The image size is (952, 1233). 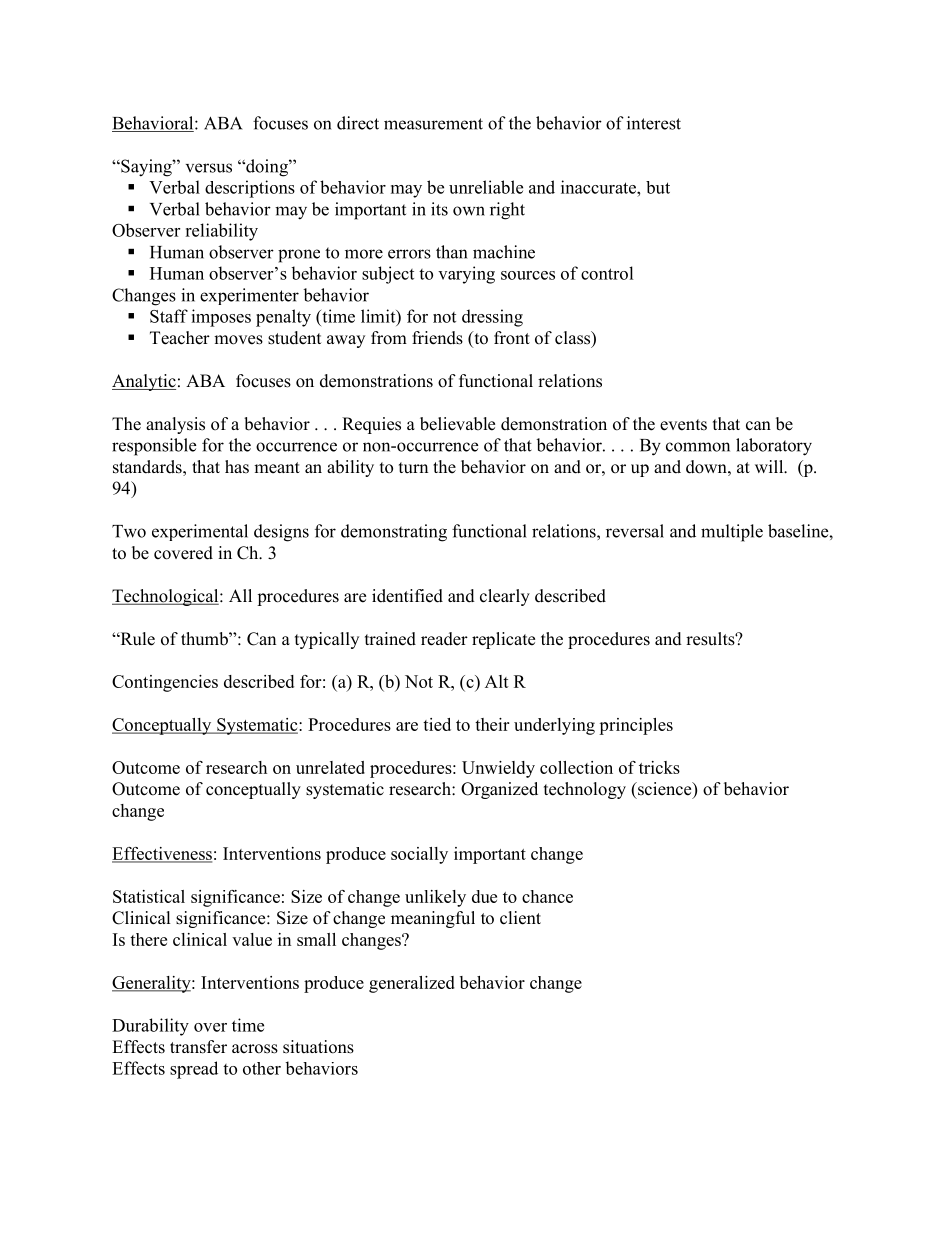 What do you see at coordinates (654, 123) in the screenshot?
I see `interest` at bounding box center [654, 123].
